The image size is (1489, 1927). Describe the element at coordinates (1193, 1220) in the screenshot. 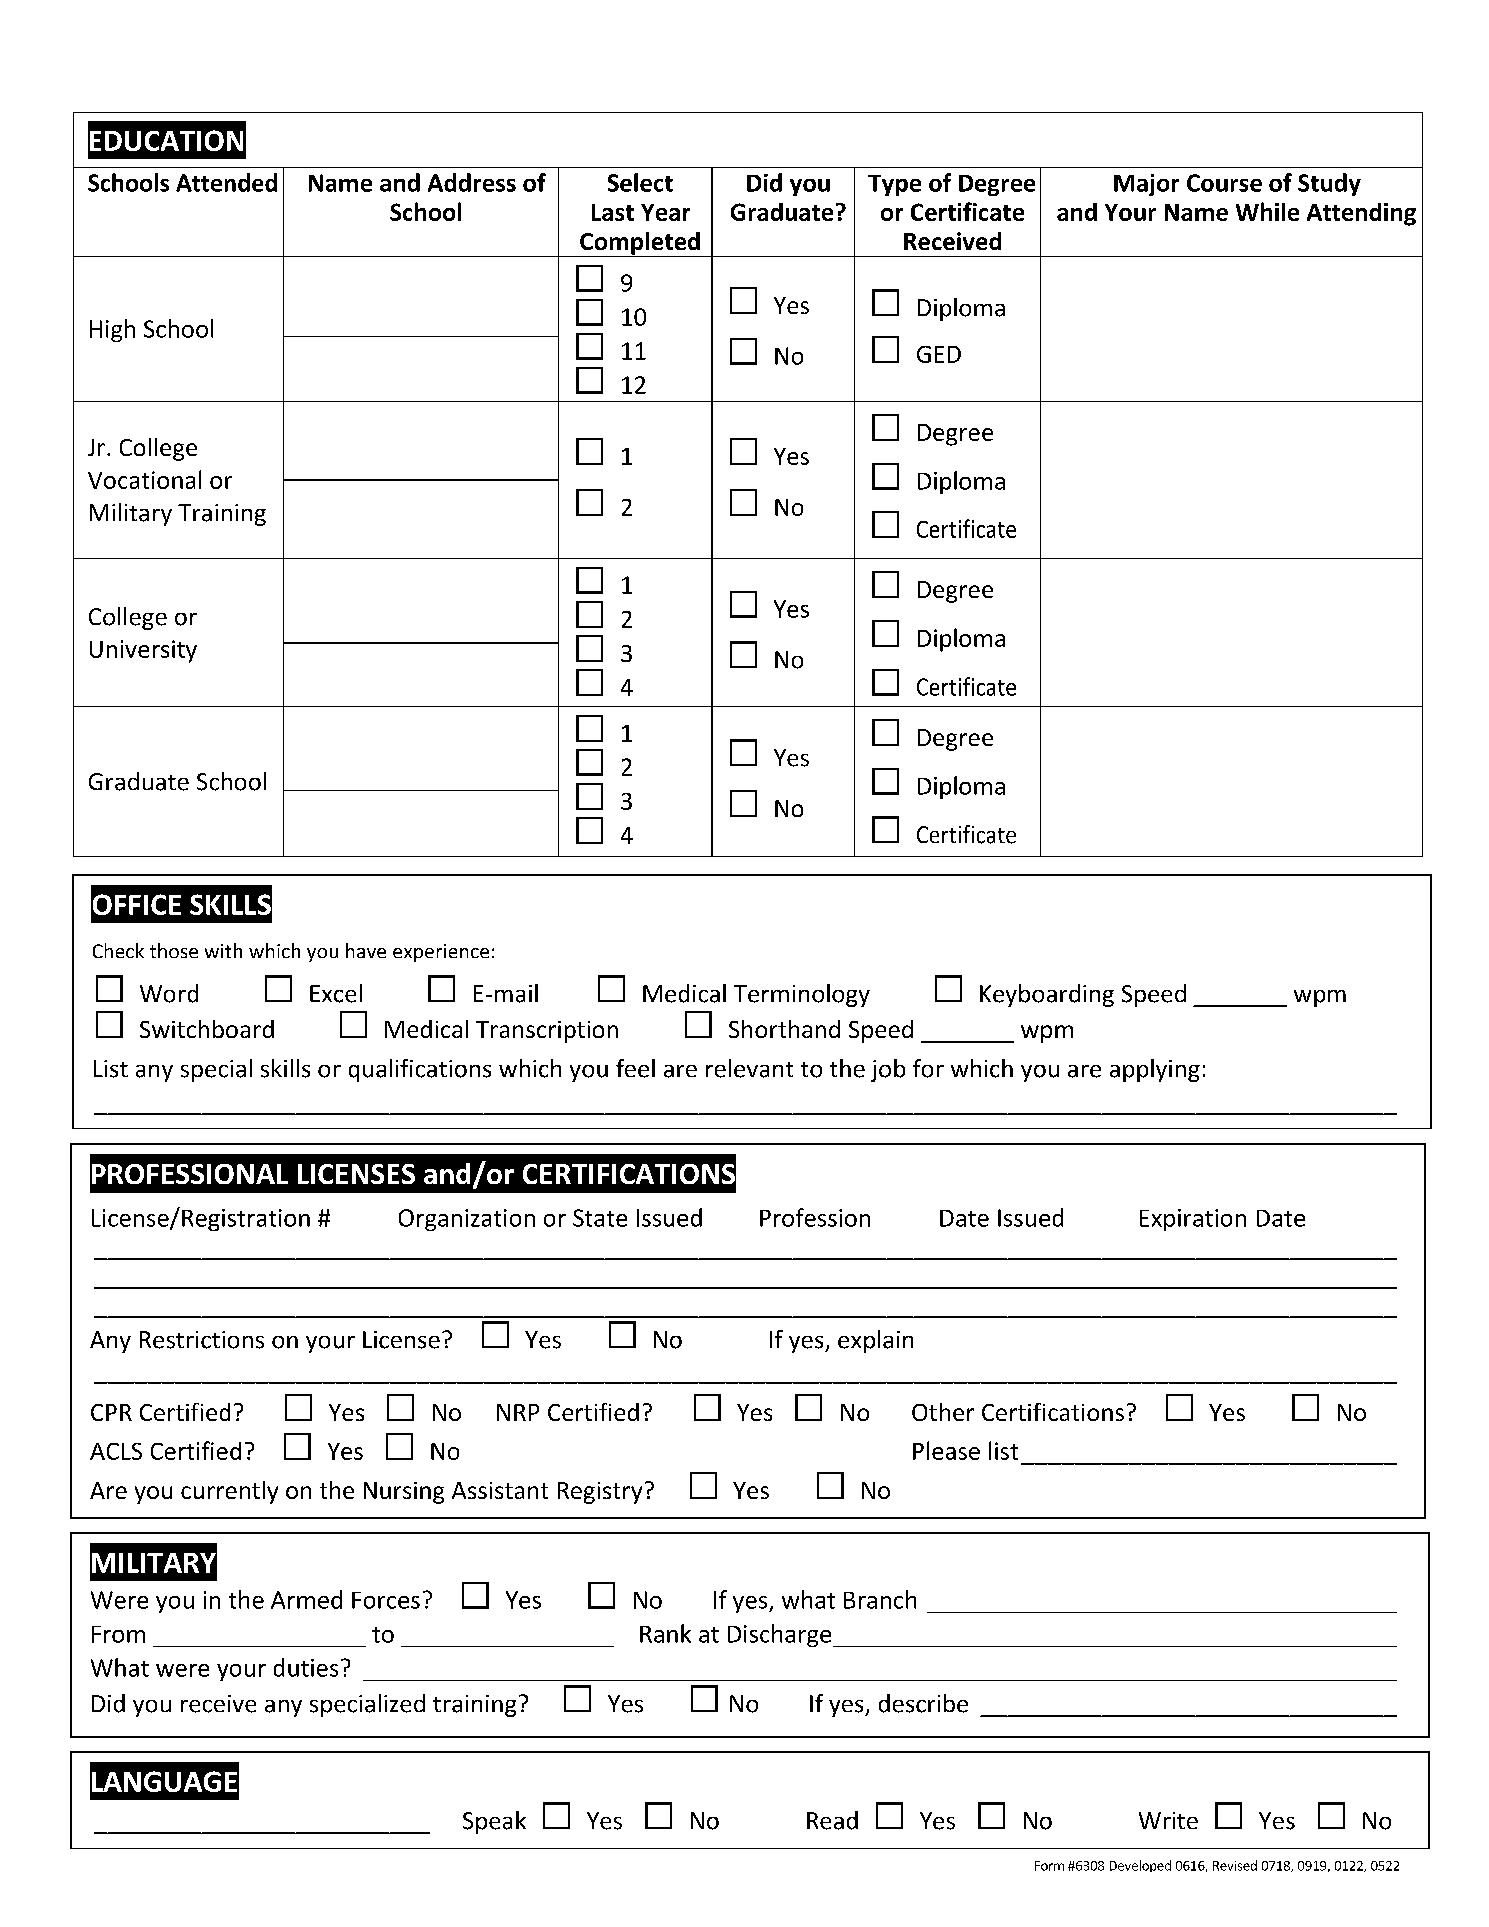

I see `Expiration` at that location.
